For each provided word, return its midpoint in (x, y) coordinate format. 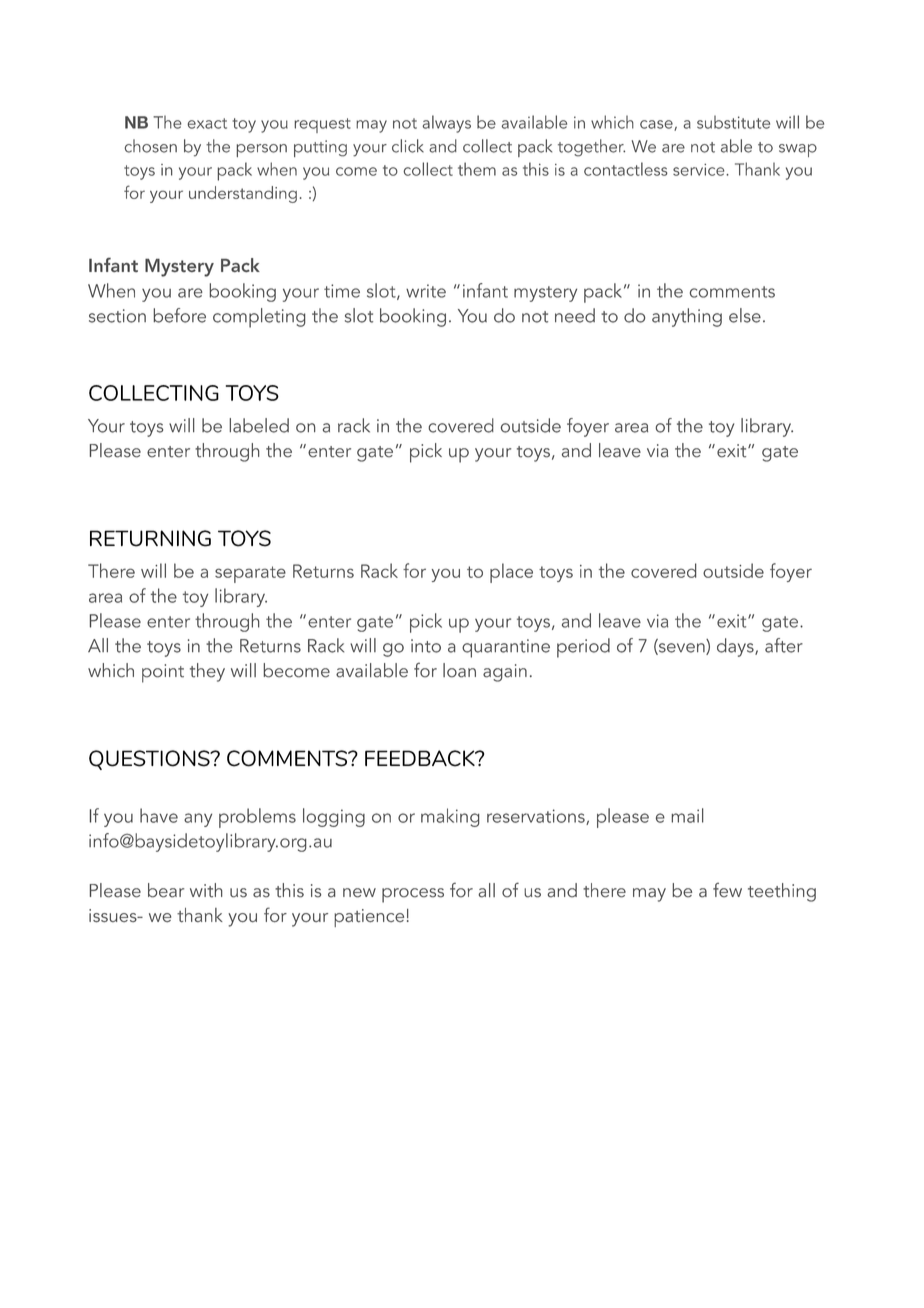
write (426, 291)
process (413, 895)
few (727, 890)
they (207, 672)
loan (459, 670)
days (736, 647)
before (179, 315)
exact (207, 123)
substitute (733, 122)
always (446, 124)
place (511, 573)
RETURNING (150, 538)
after (784, 645)
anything (687, 317)
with (206, 890)
